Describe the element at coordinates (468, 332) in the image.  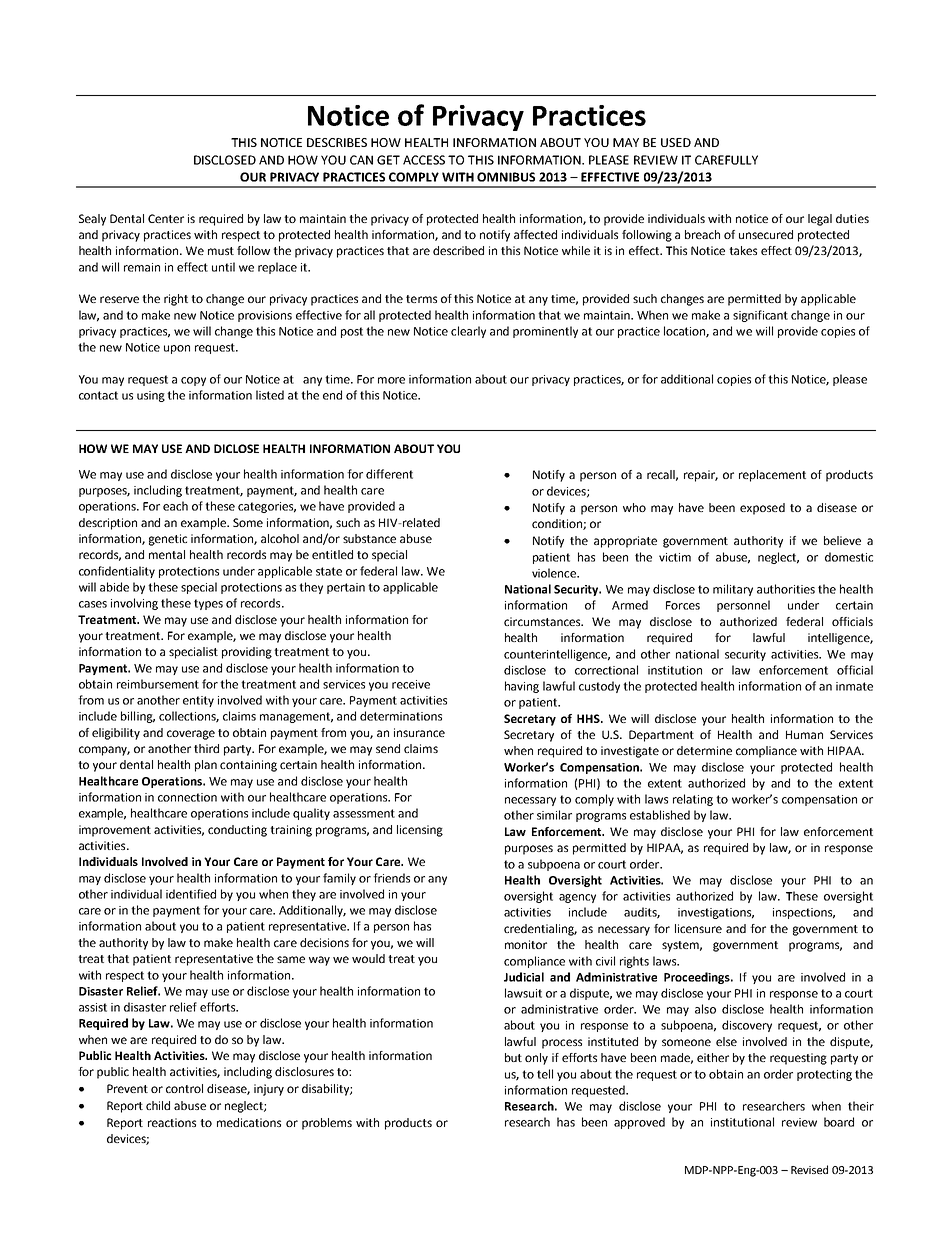
I see `clearly` at that location.
